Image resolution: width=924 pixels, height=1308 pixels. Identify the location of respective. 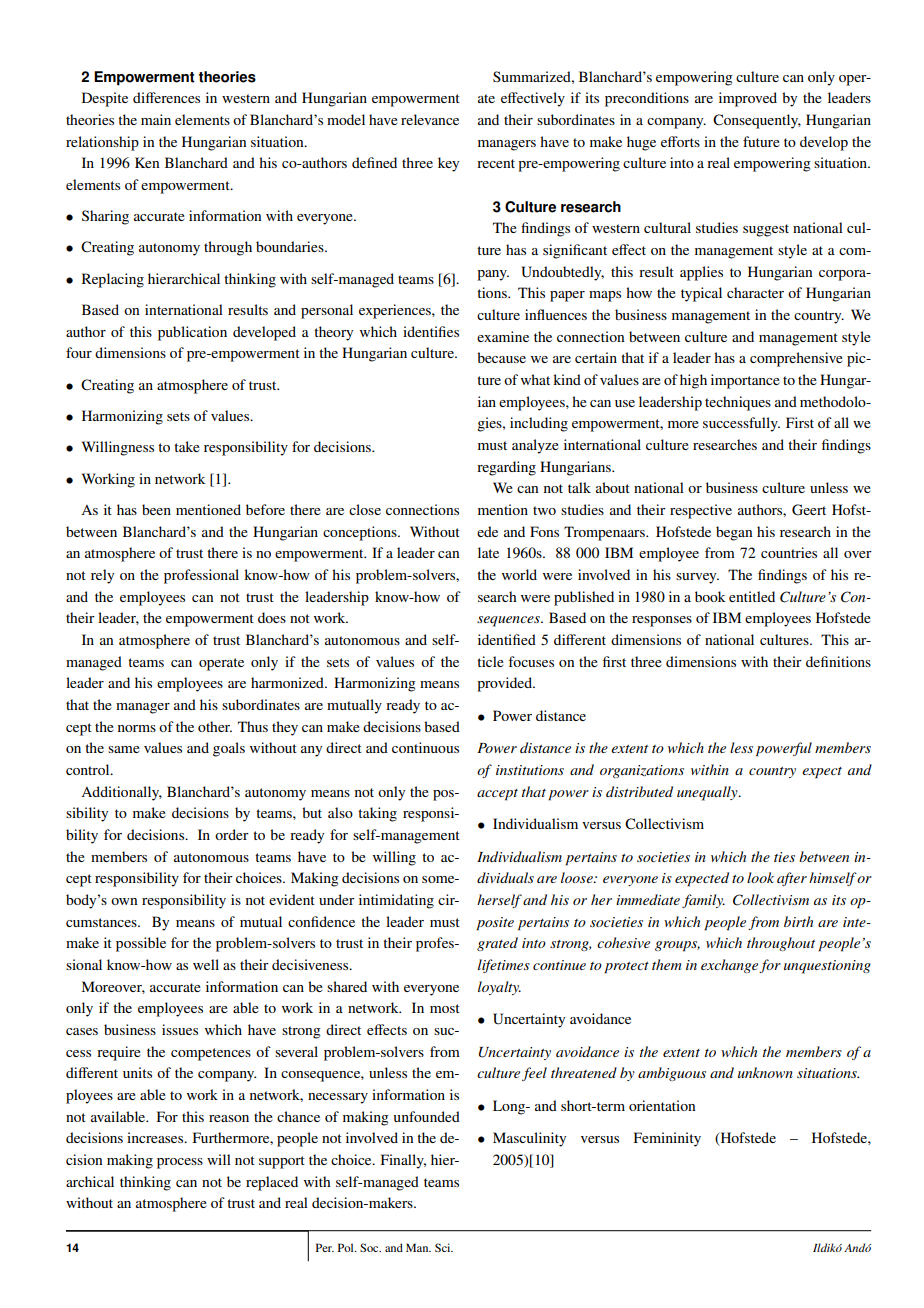
(701, 511).
